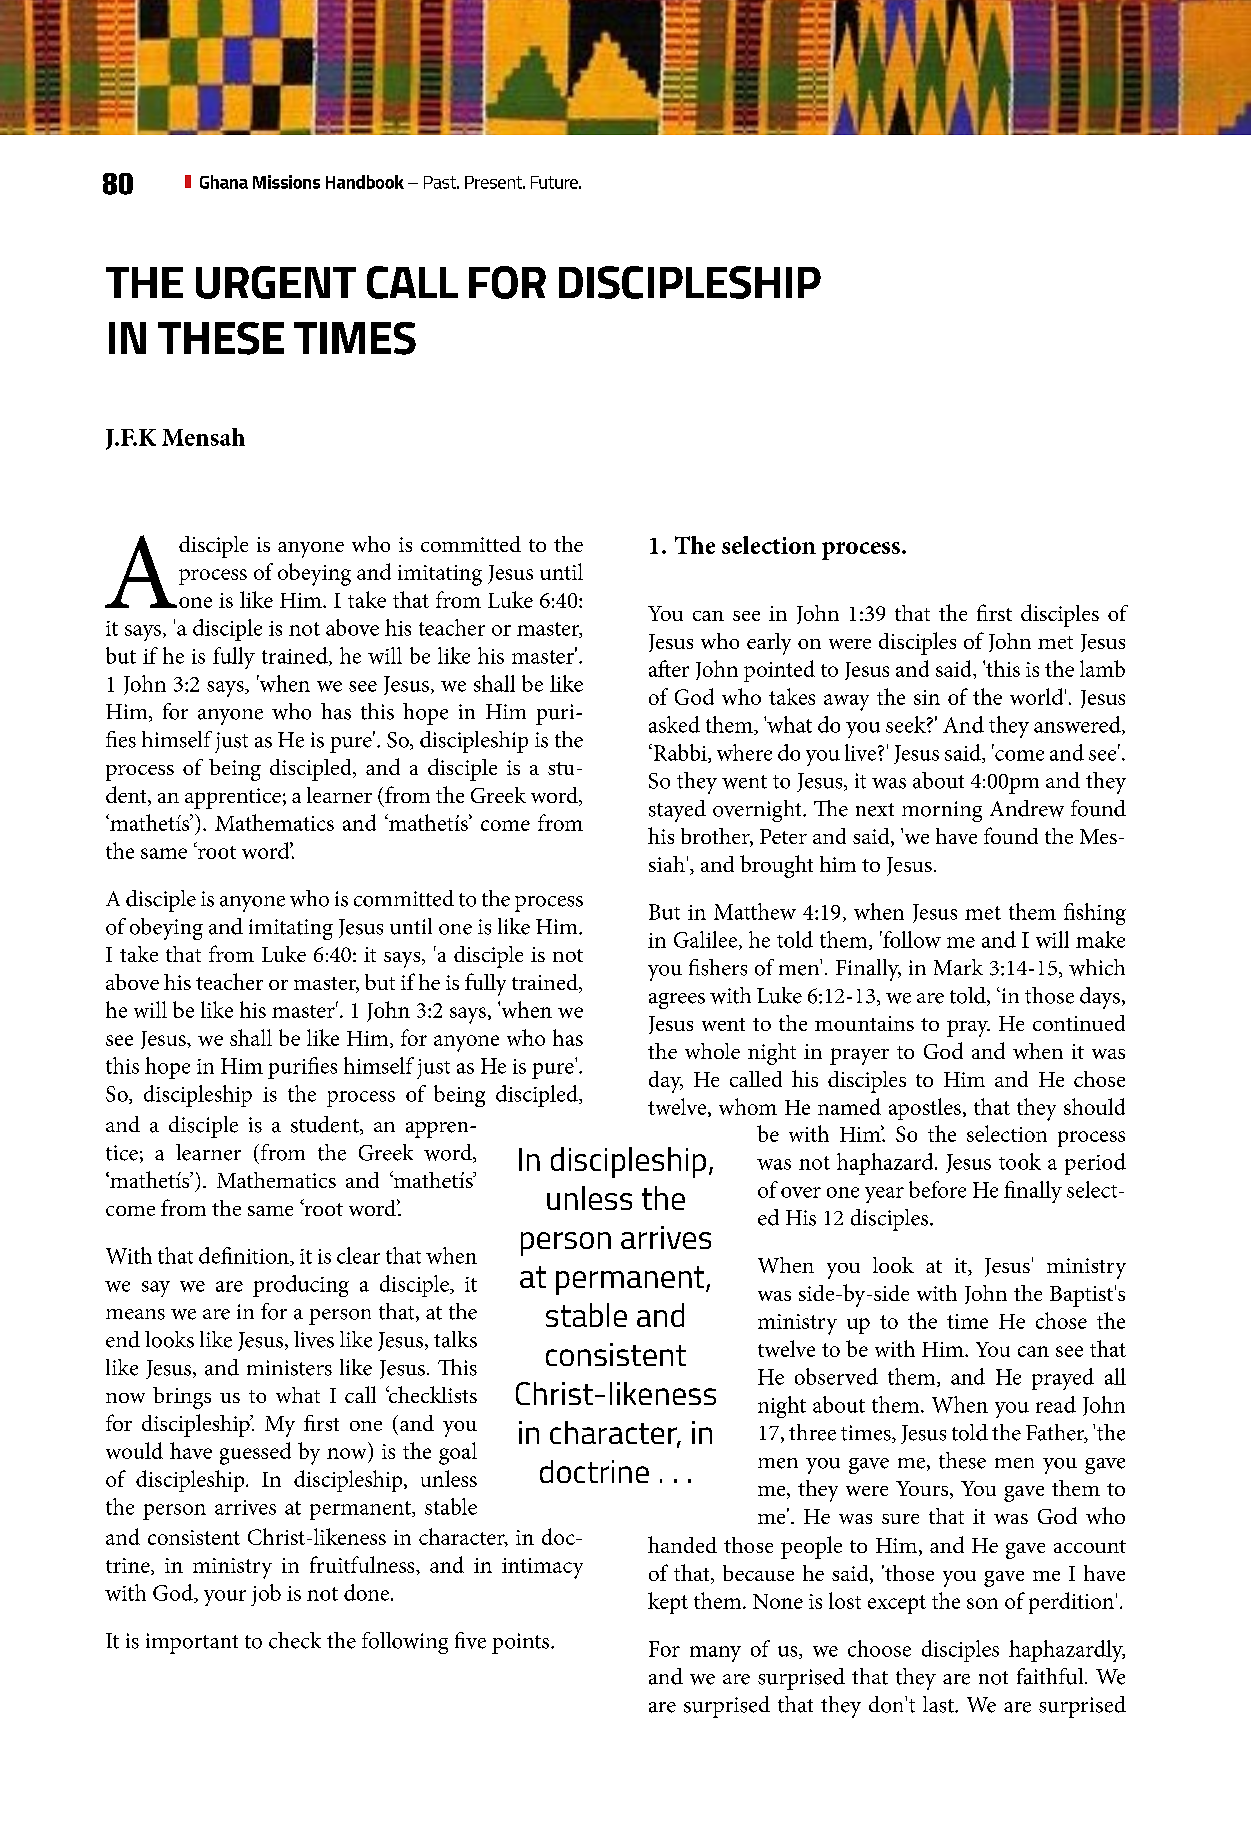 The height and width of the screenshot is (1844, 1251). What do you see at coordinates (365, 182) in the screenshot?
I see `Handbook` at bounding box center [365, 182].
